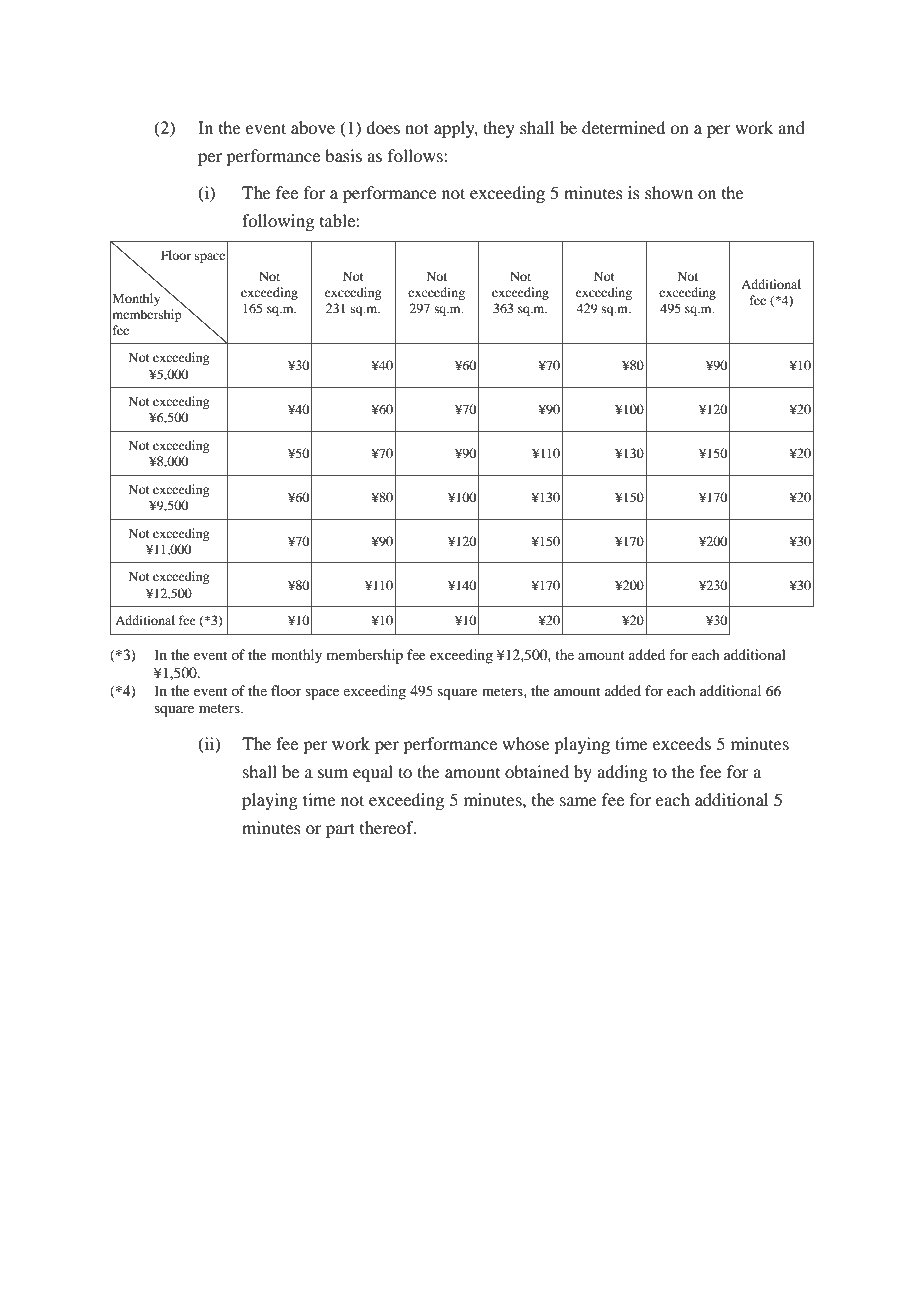 This document has height=1308, width=924. What do you see at coordinates (526, 743) in the document?
I see `whose` at bounding box center [526, 743].
